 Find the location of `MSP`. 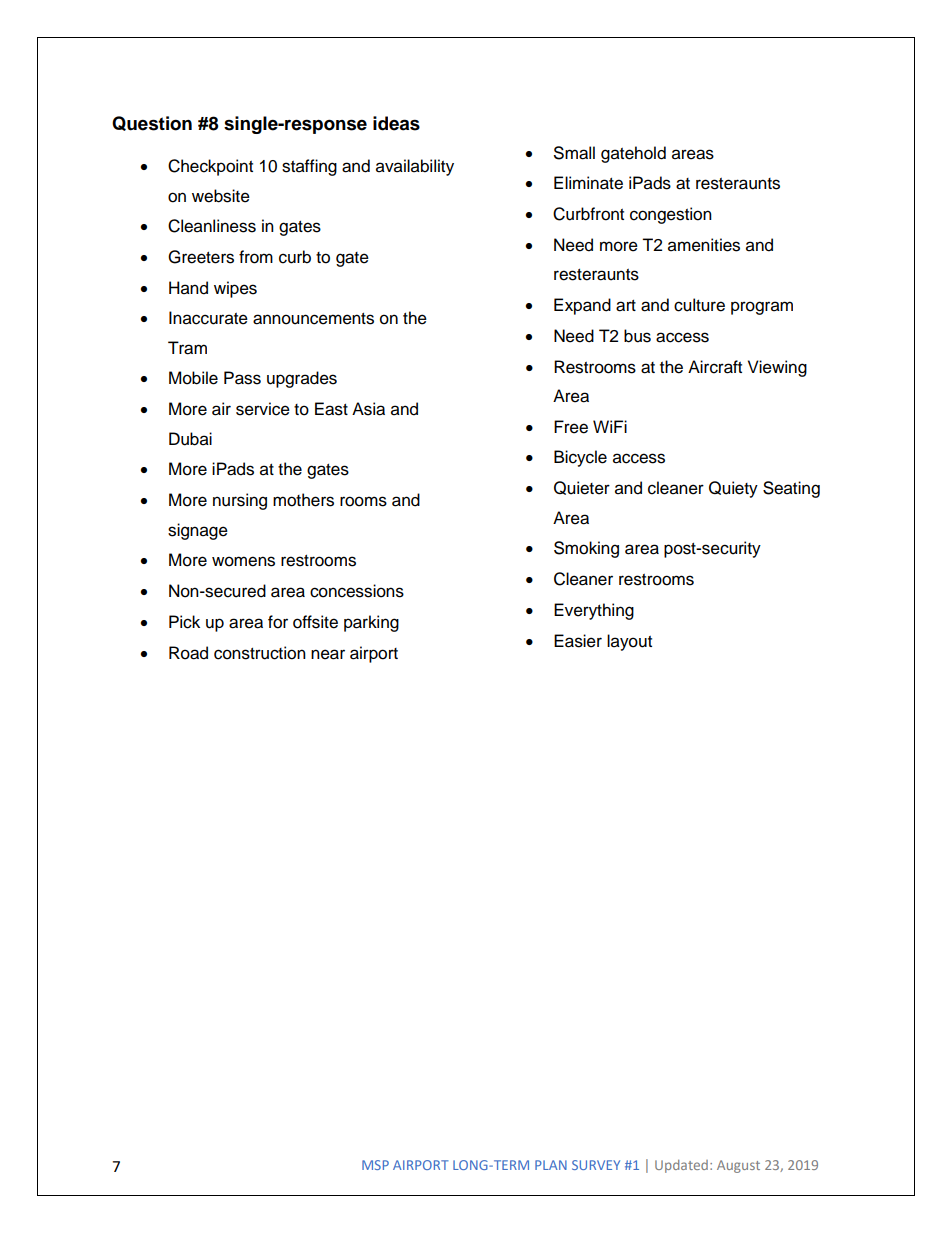

MSP is located at coordinates (375, 1165).
